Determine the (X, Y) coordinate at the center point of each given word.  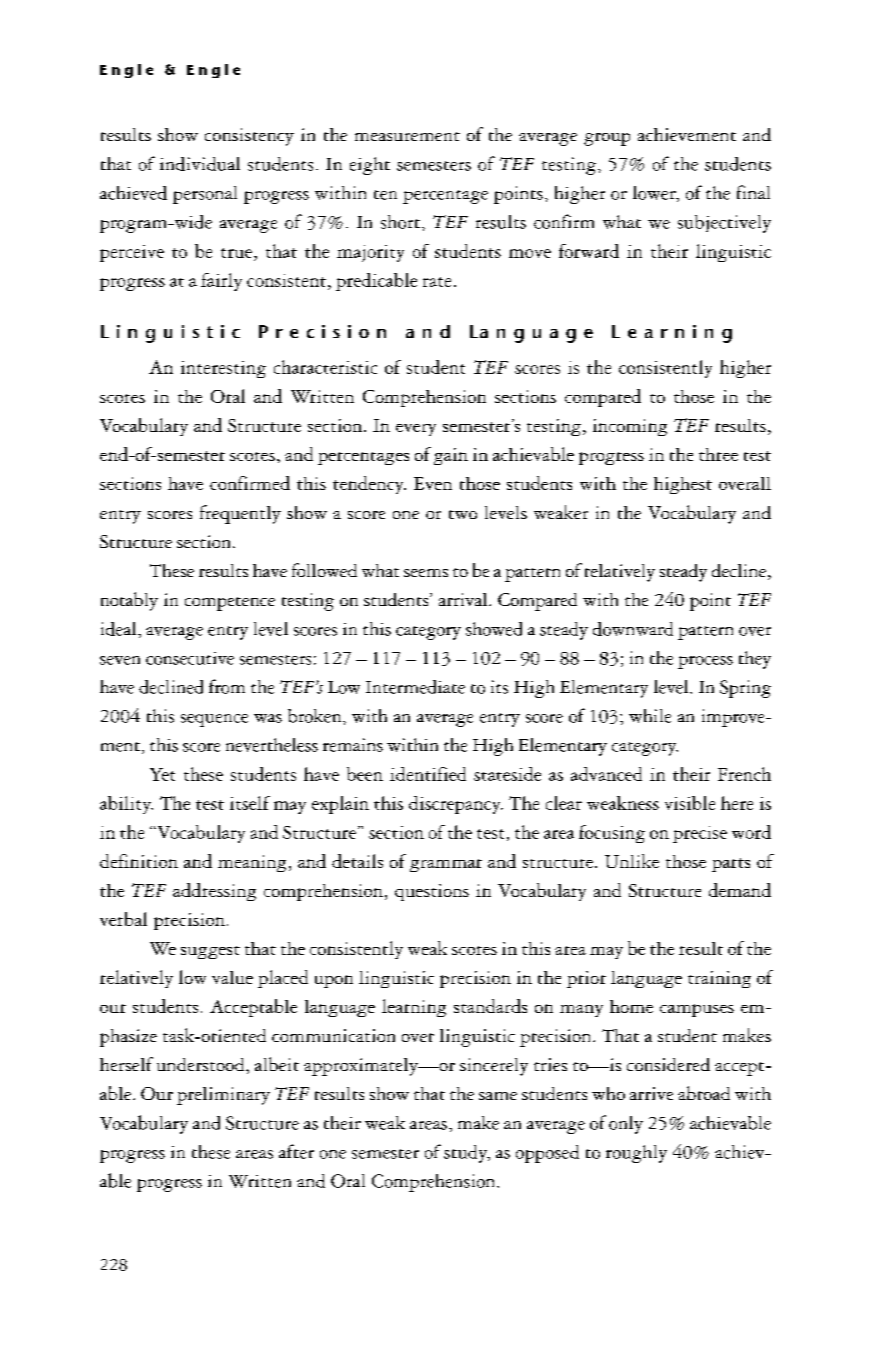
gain (451, 456)
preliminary (223, 1096)
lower (655, 194)
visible (690, 803)
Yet (162, 774)
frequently (240, 514)
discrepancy (456, 805)
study (467, 1154)
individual (200, 164)
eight (370, 166)
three (718, 454)
